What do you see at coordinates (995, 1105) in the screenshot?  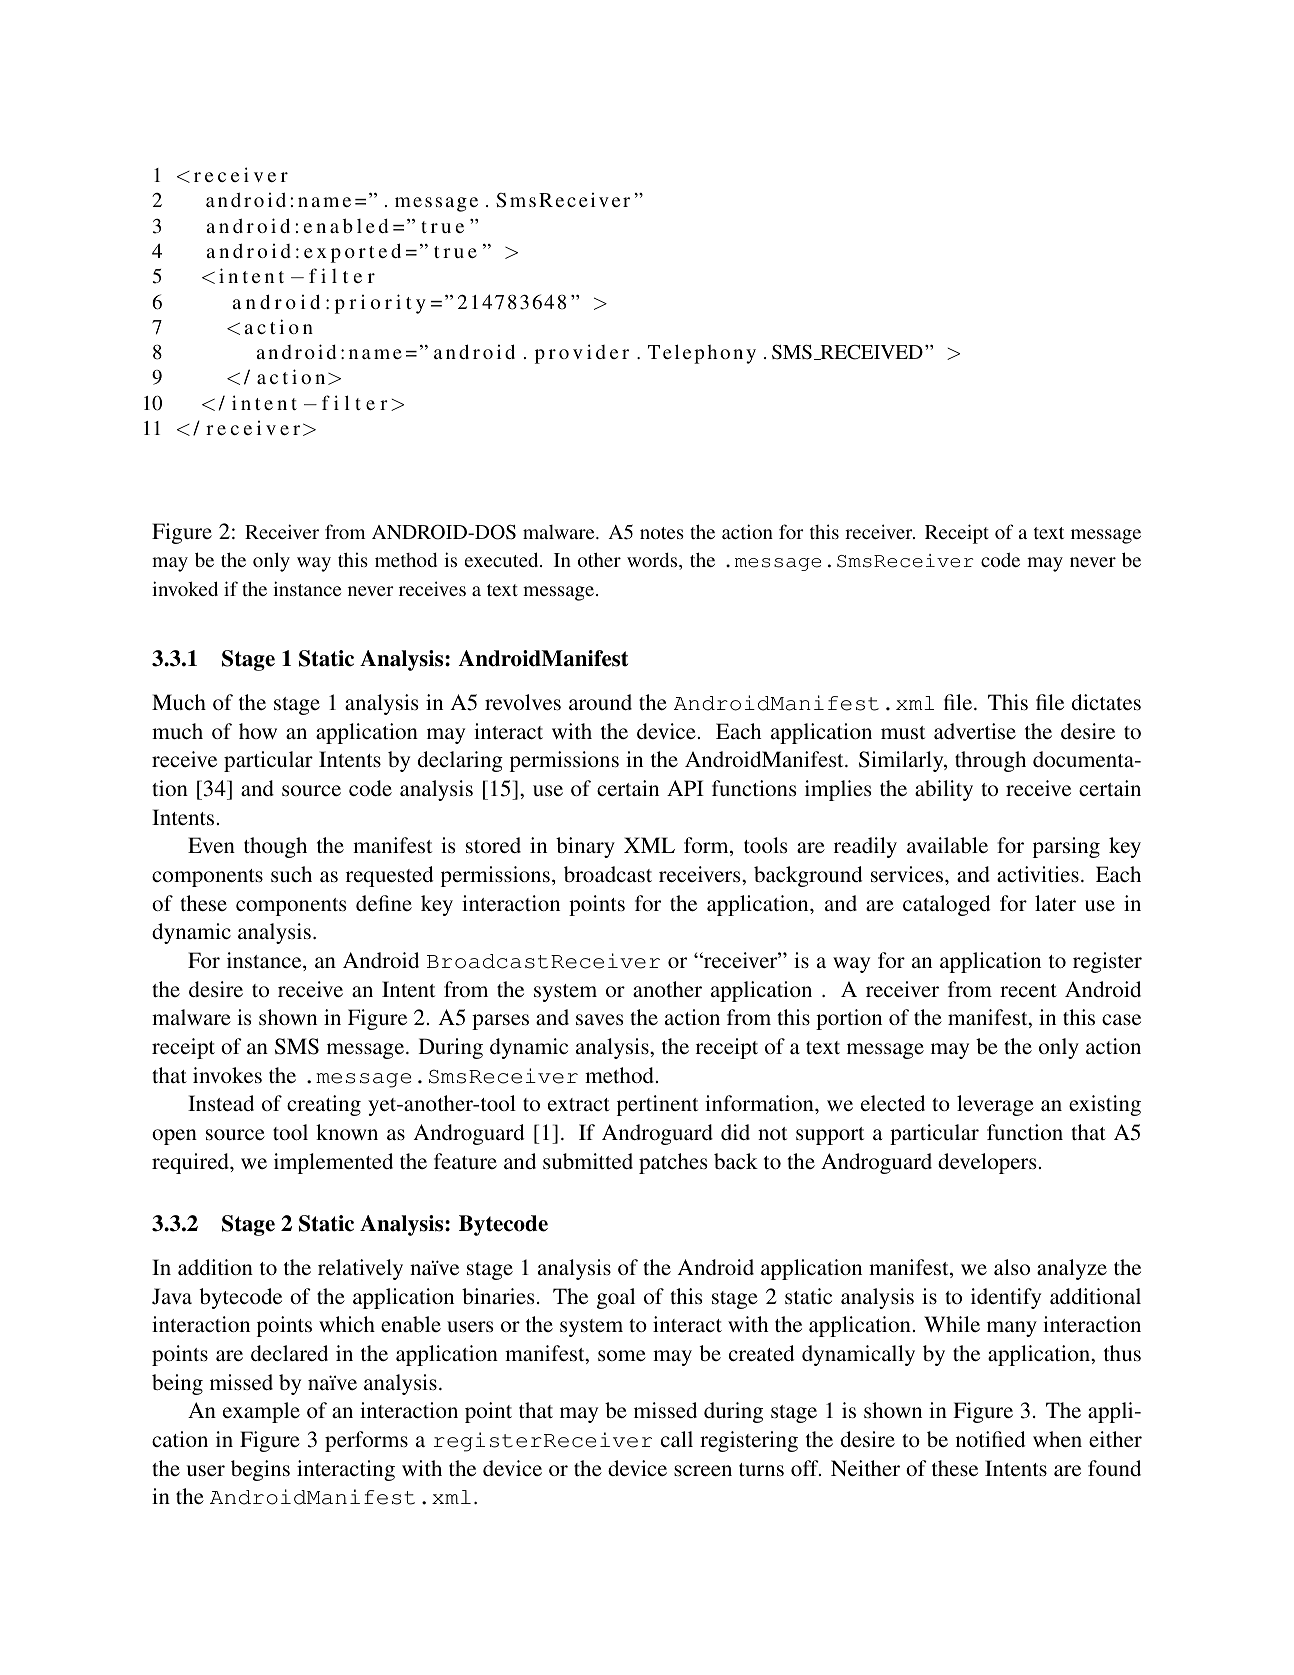 I see `leverage` at bounding box center [995, 1105].
